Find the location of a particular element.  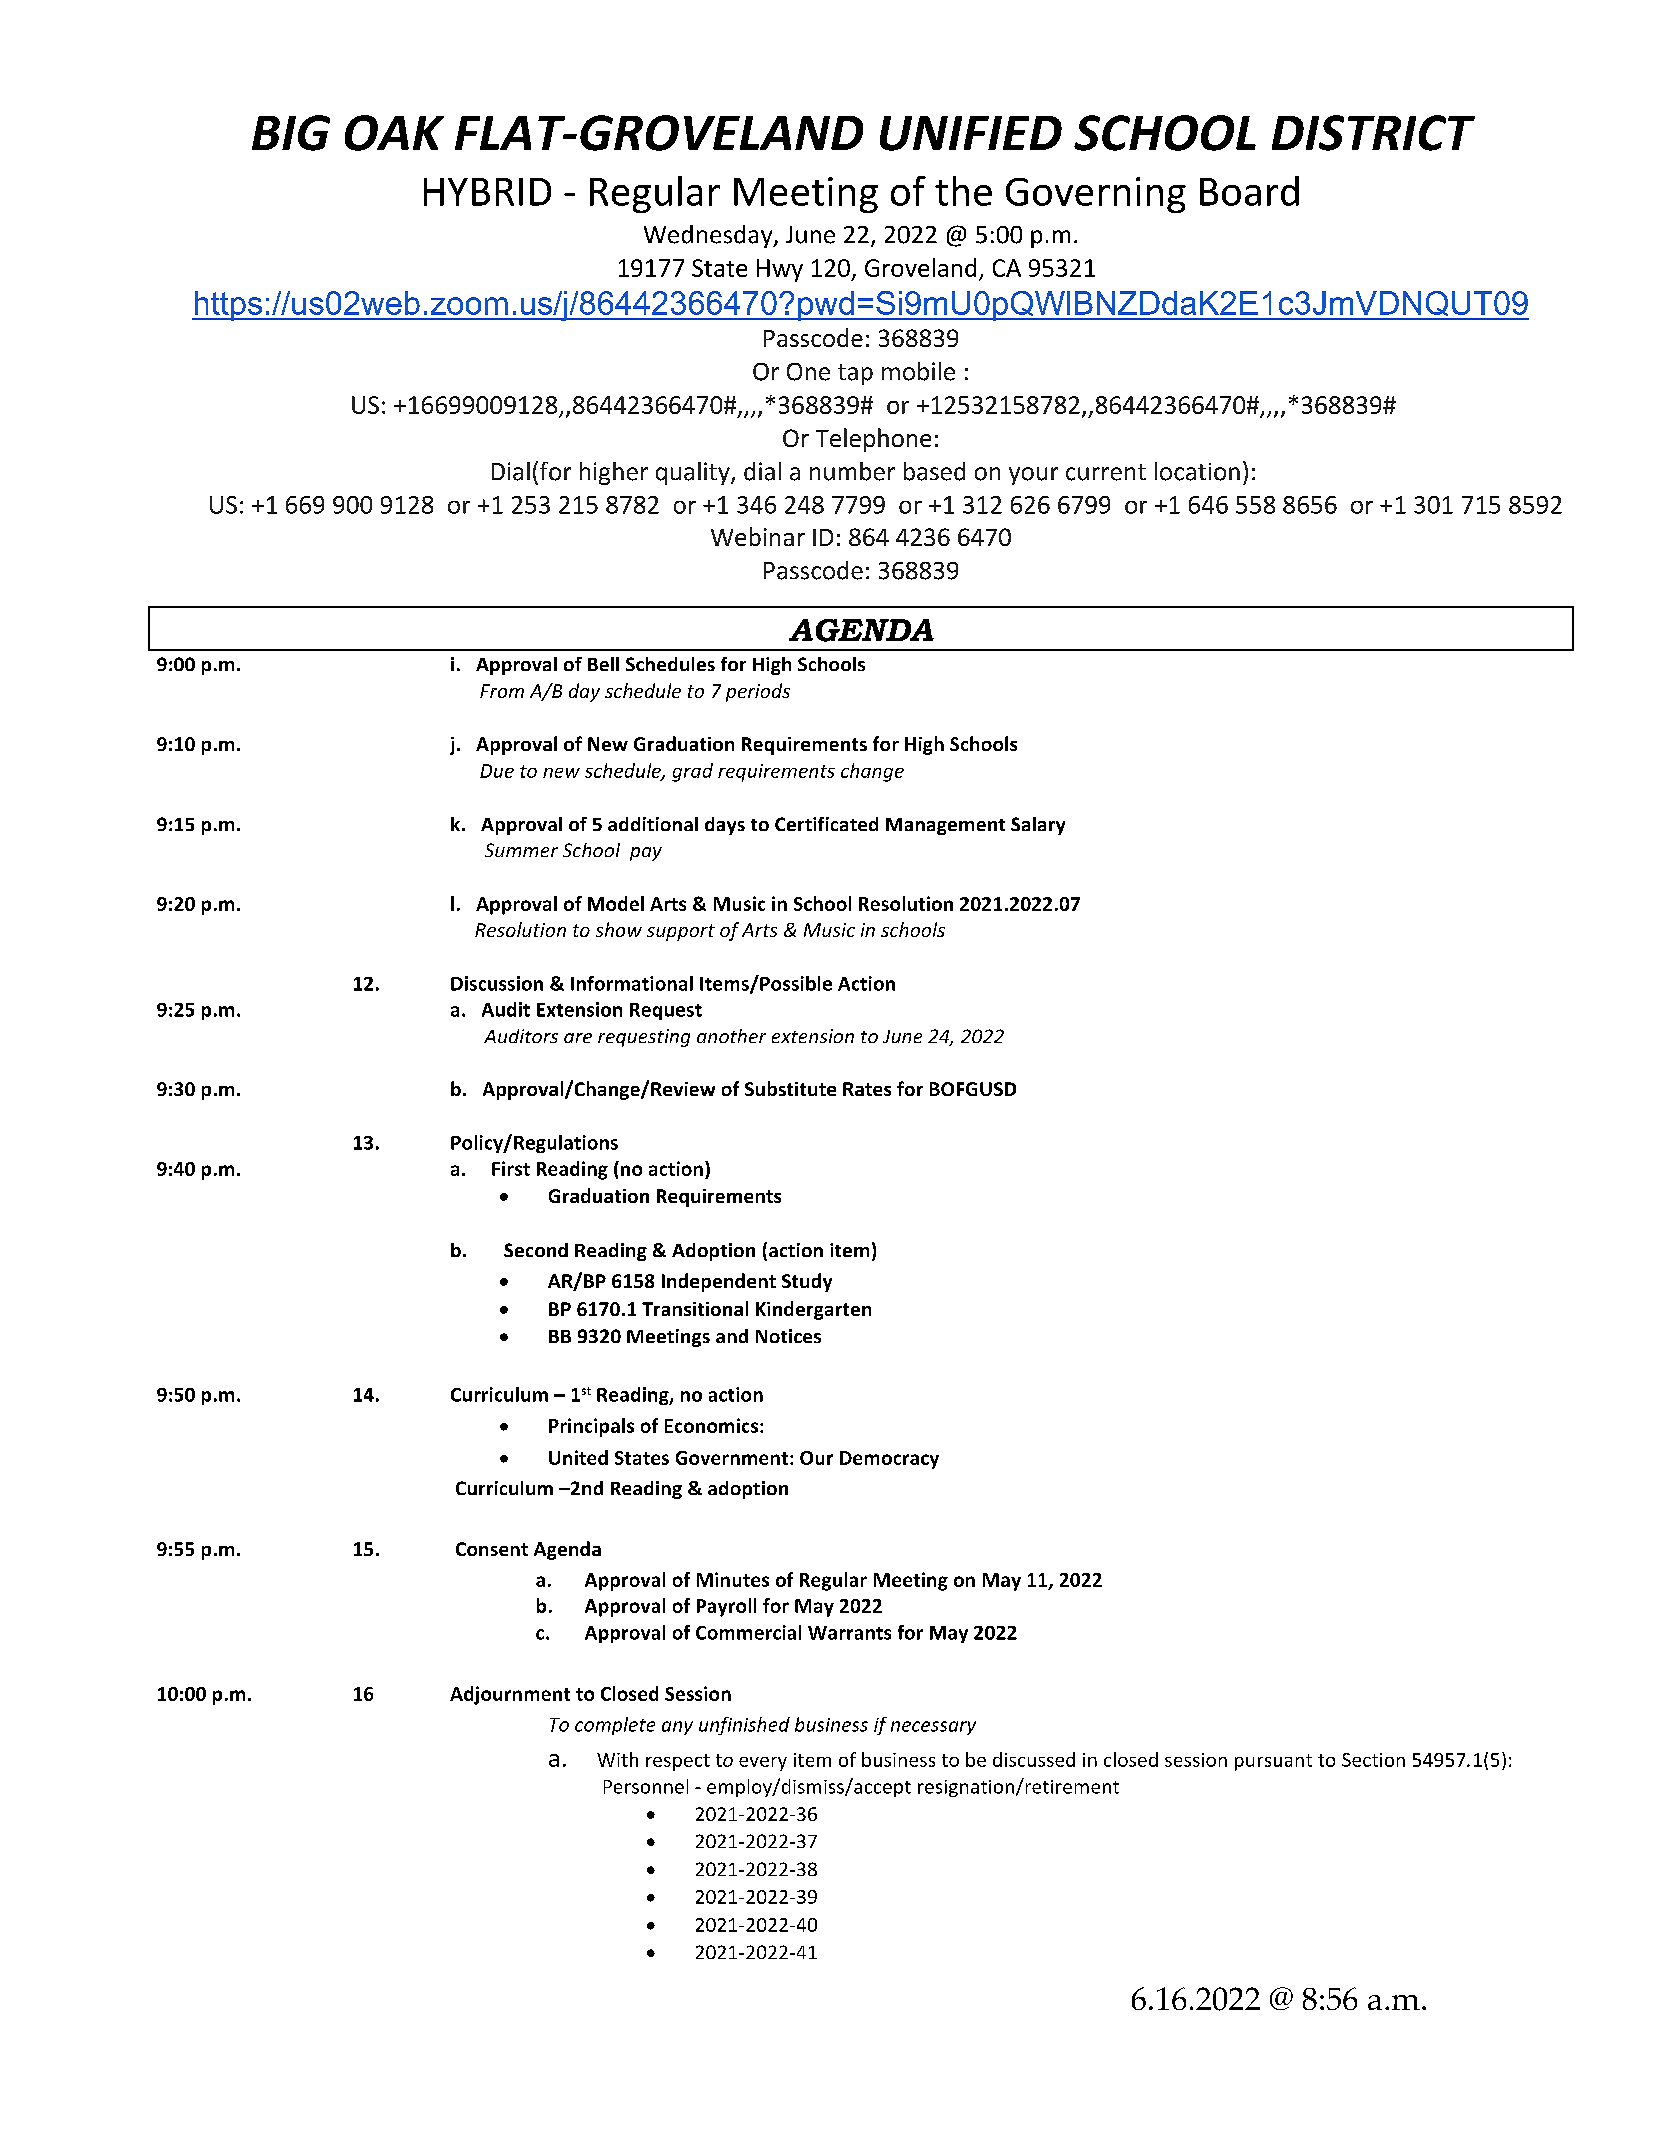

another is located at coordinates (731, 1036).
